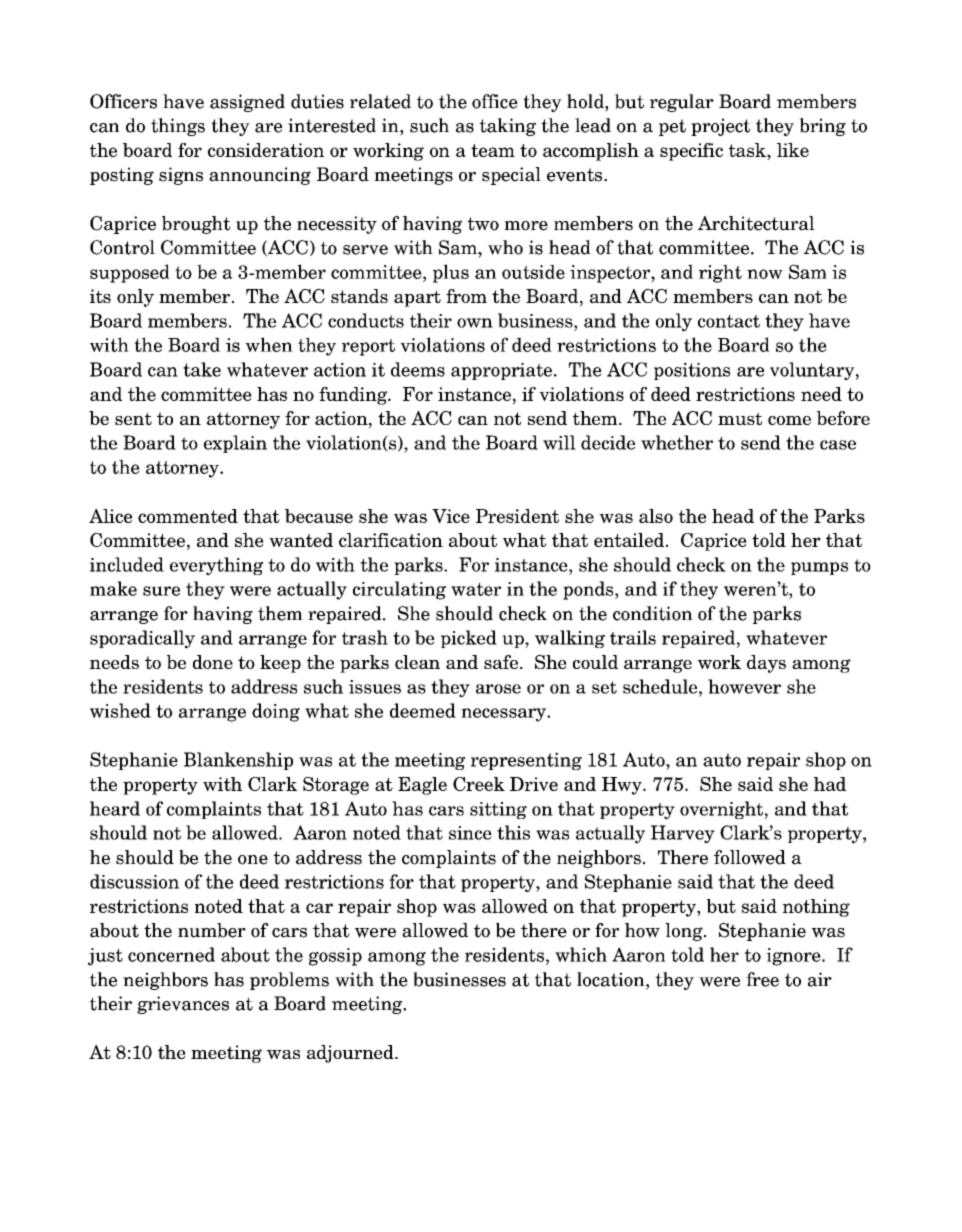  What do you see at coordinates (720, 127) in the page?
I see `project` at bounding box center [720, 127].
